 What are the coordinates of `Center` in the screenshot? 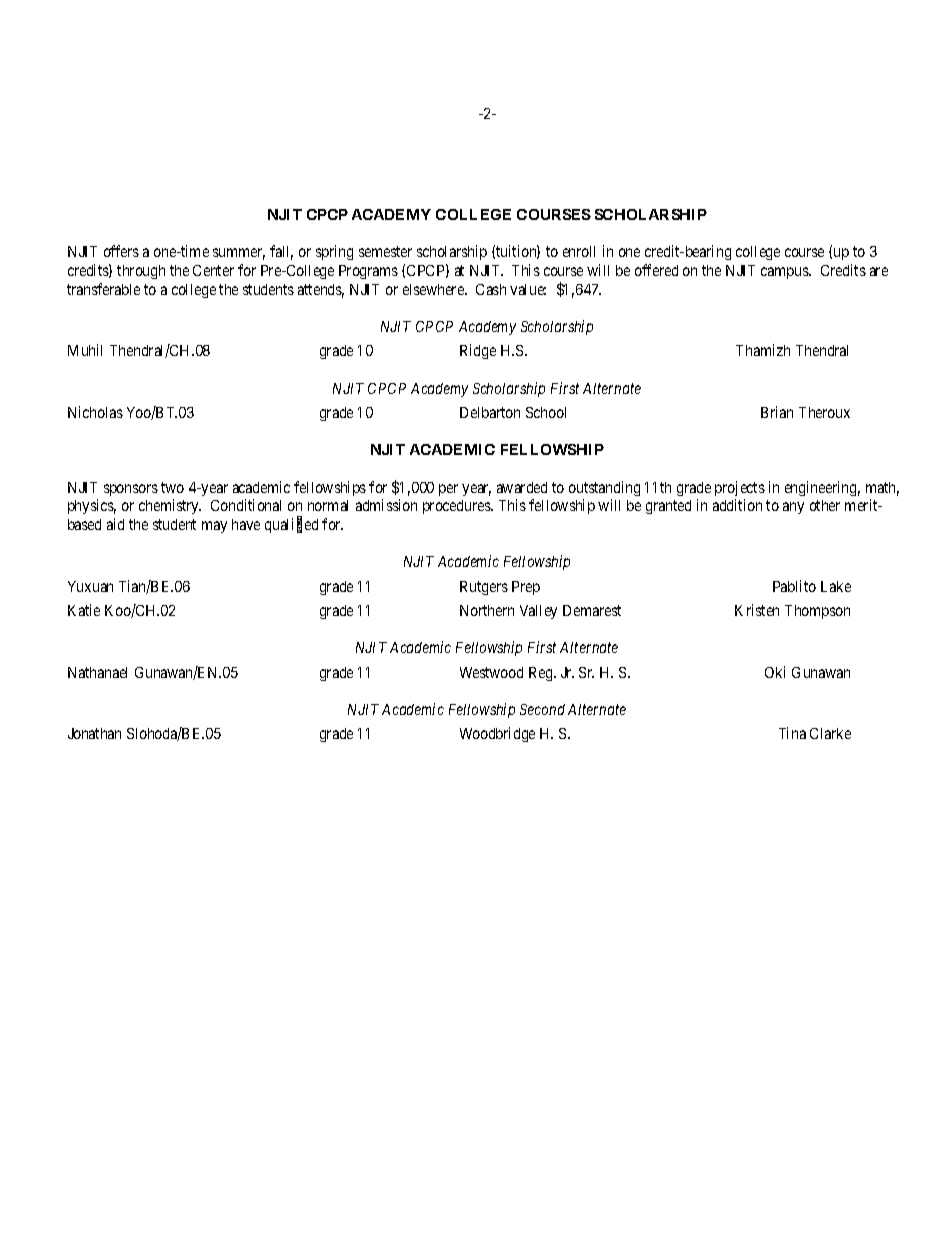 It's located at (213, 270).
